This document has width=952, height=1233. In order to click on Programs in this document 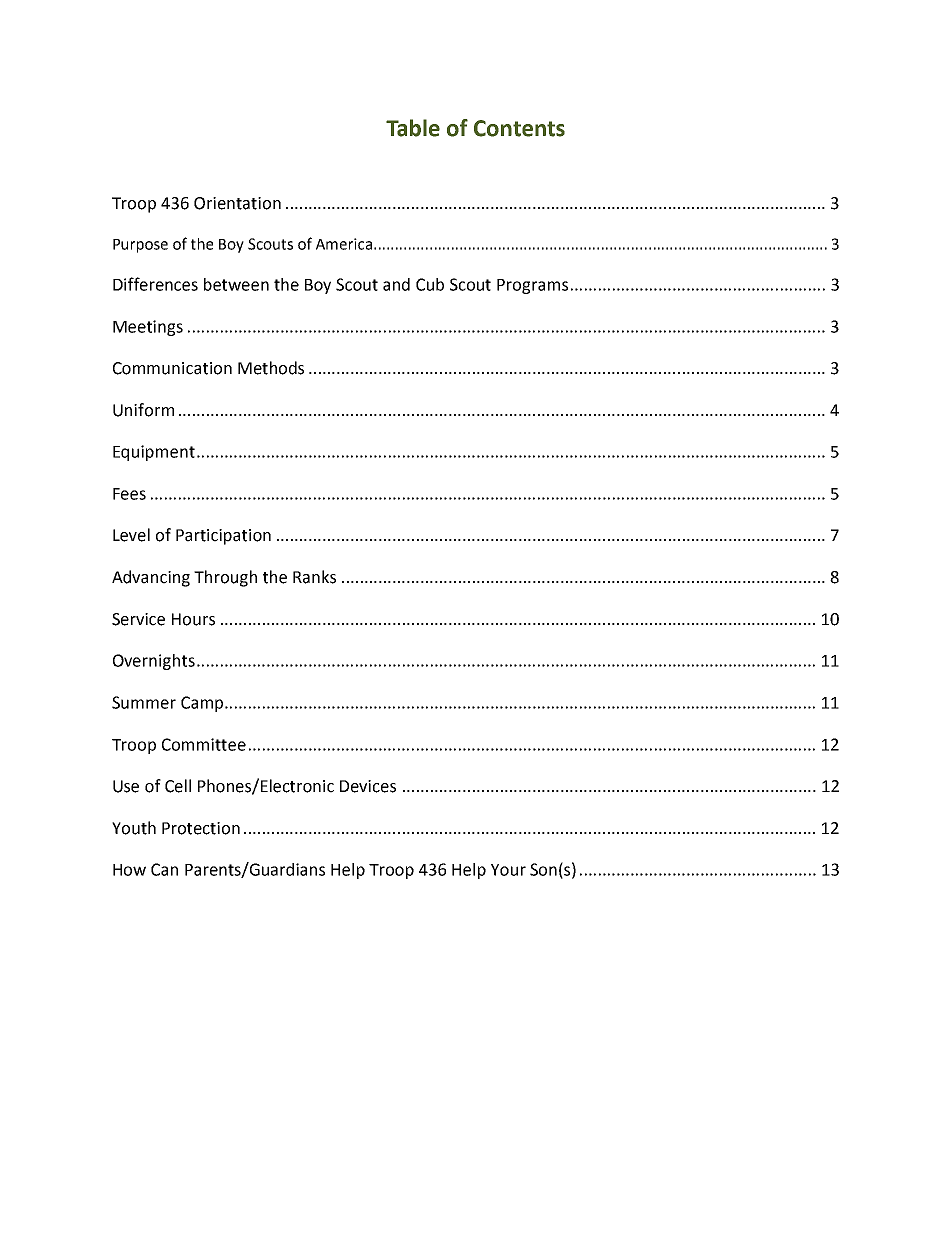, I will do `click(532, 286)`.
